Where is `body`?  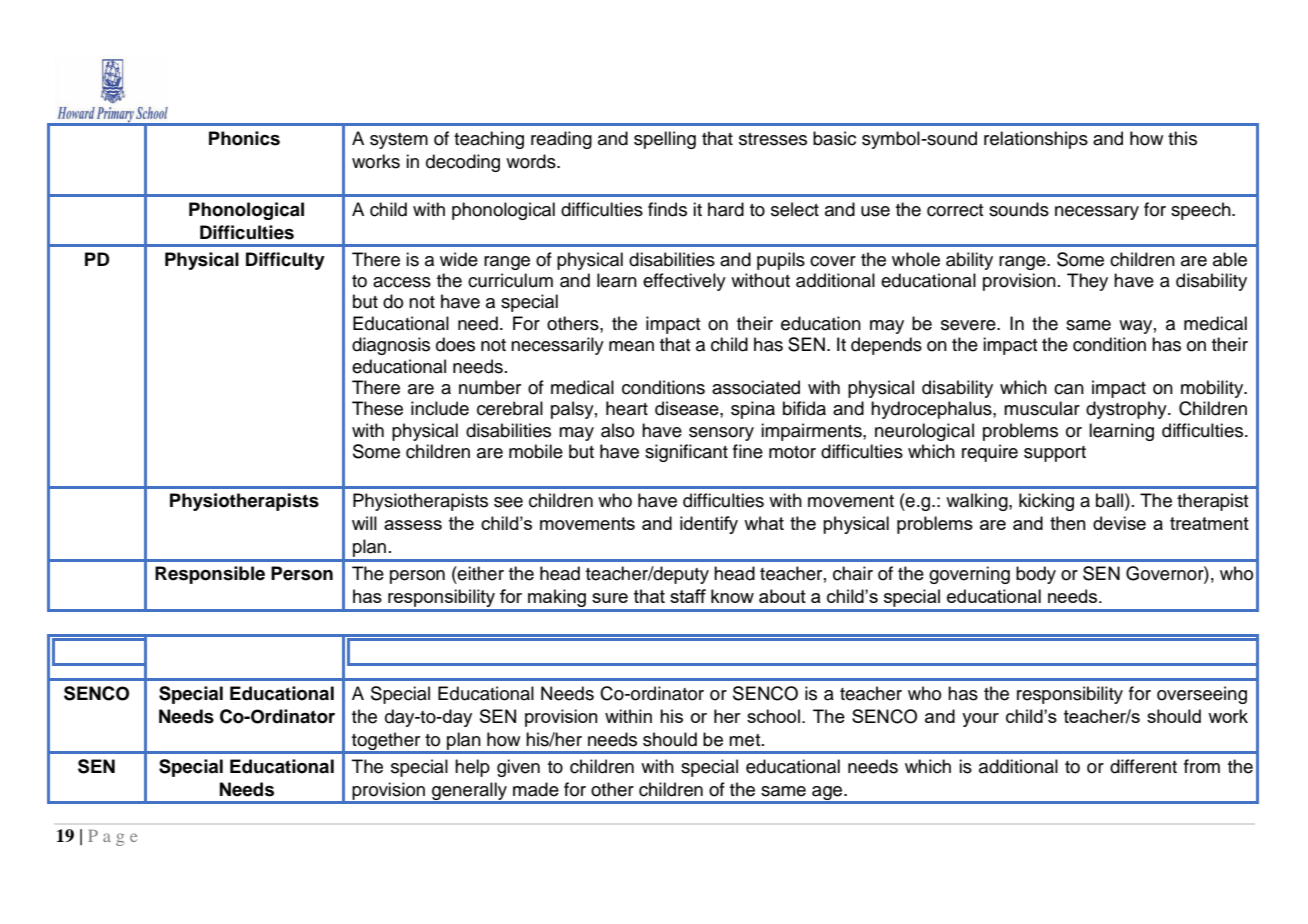
body is located at coordinates (1036, 575).
